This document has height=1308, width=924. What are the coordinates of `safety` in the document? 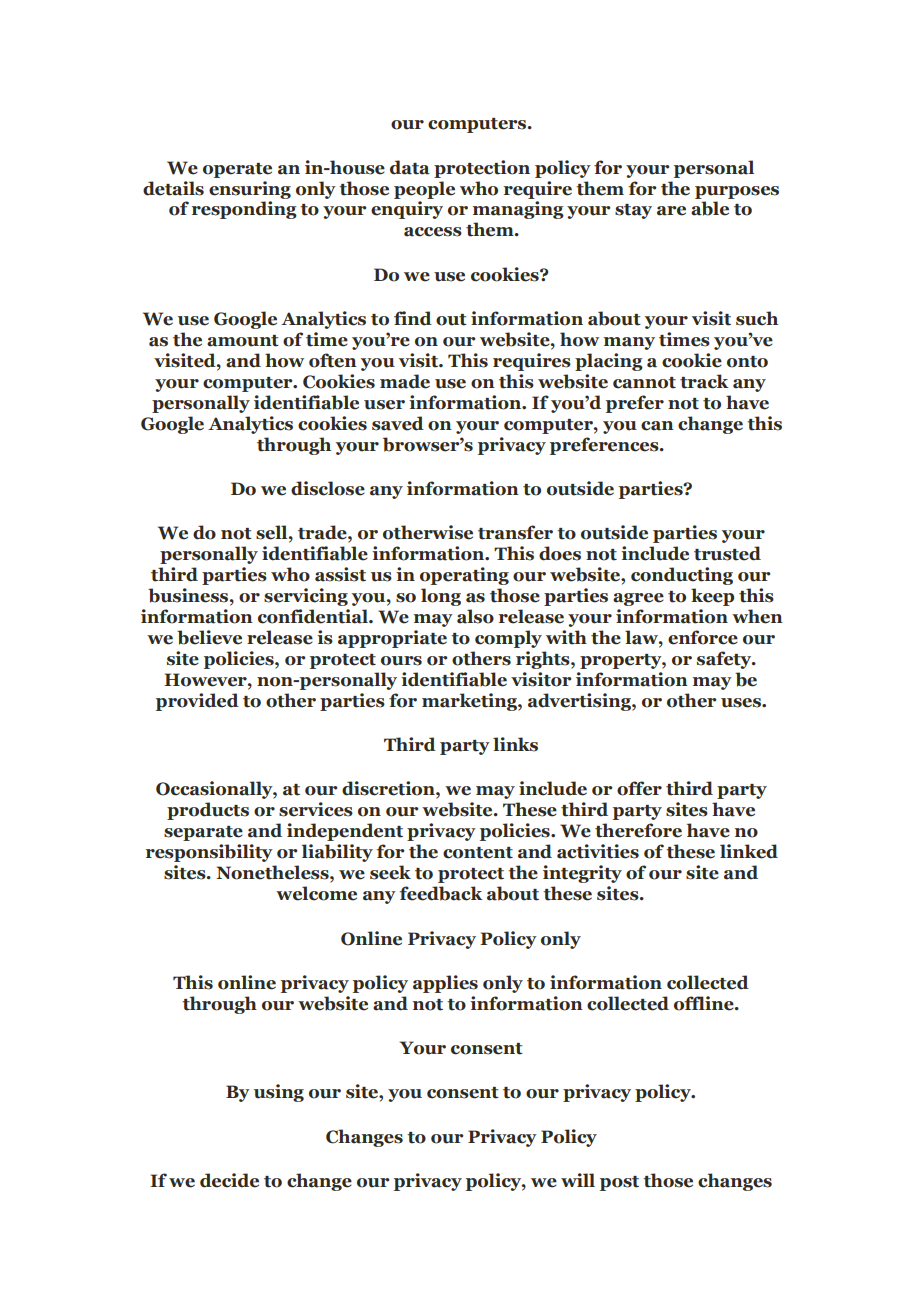 It's located at (725, 660).
